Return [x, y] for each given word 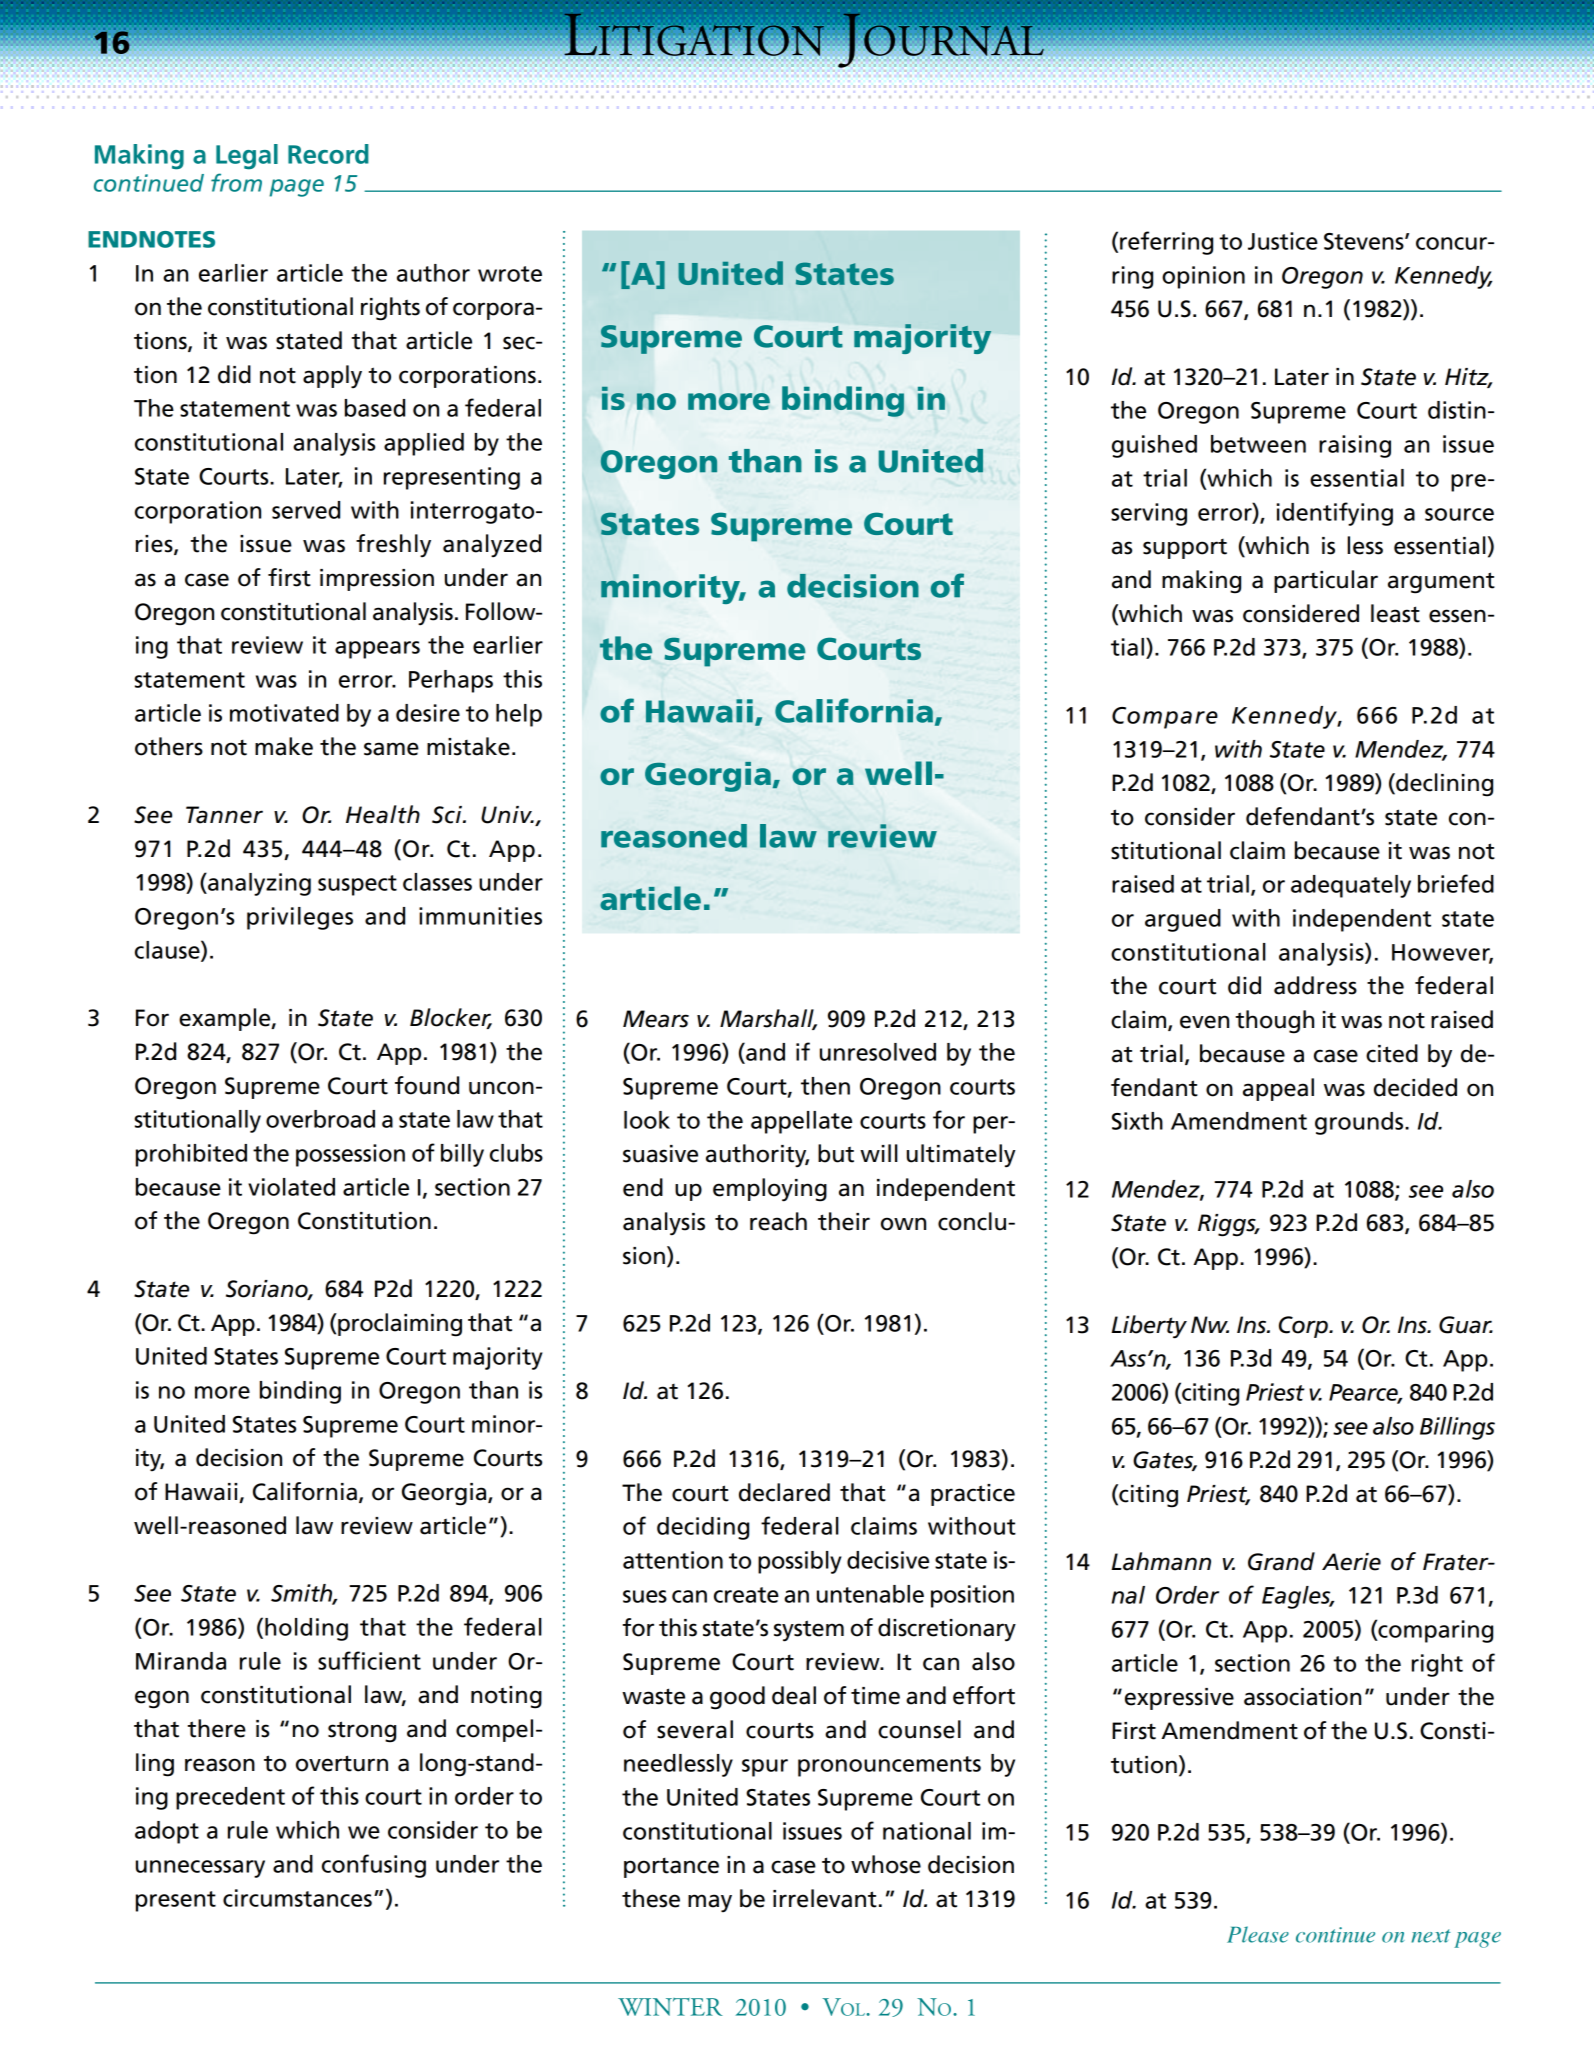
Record [328, 154]
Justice [1283, 241]
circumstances [297, 1898]
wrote [510, 274]
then [825, 1086]
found [427, 1085]
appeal [1278, 1089]
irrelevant [825, 1898]
